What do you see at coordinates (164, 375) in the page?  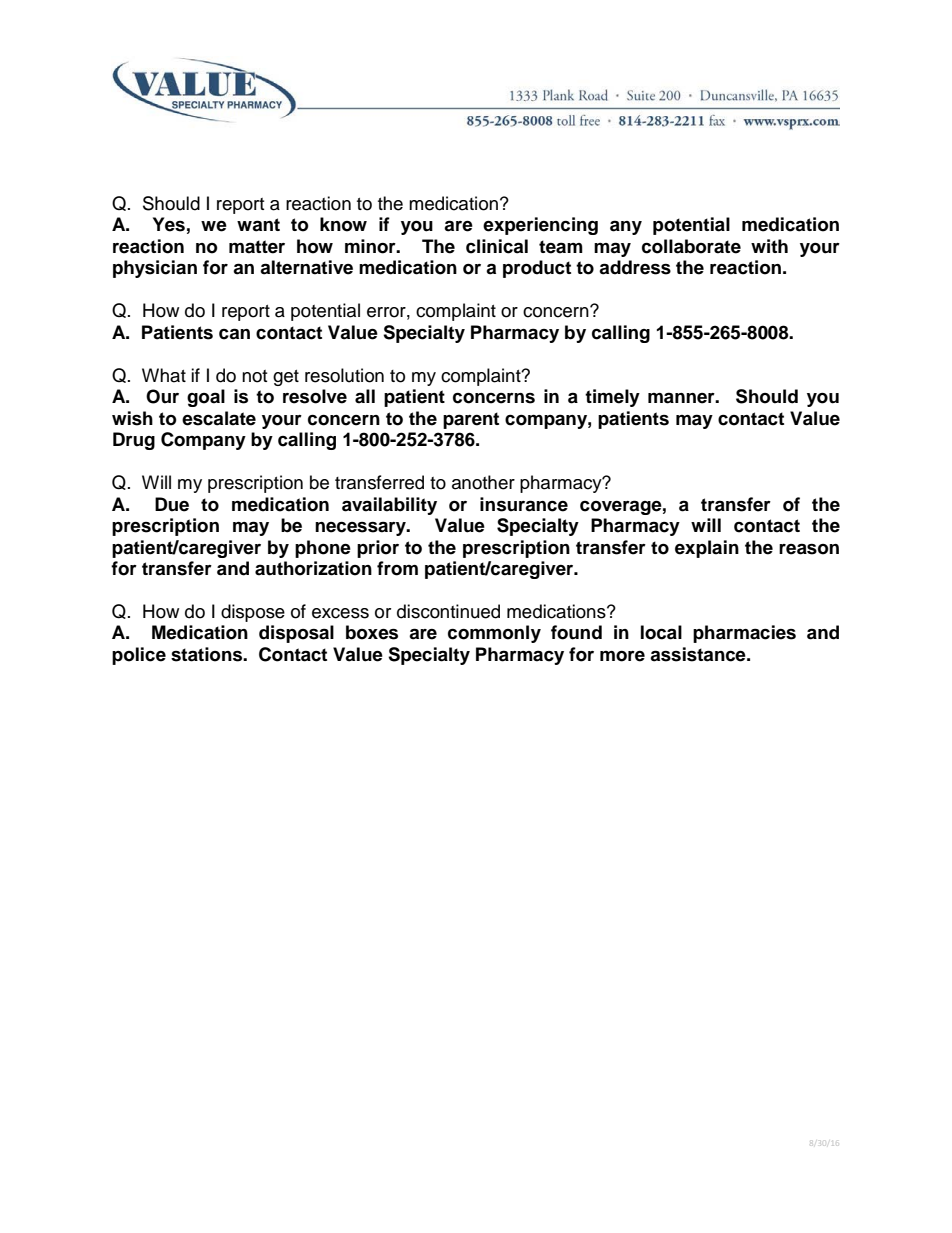 I see `What` at bounding box center [164, 375].
